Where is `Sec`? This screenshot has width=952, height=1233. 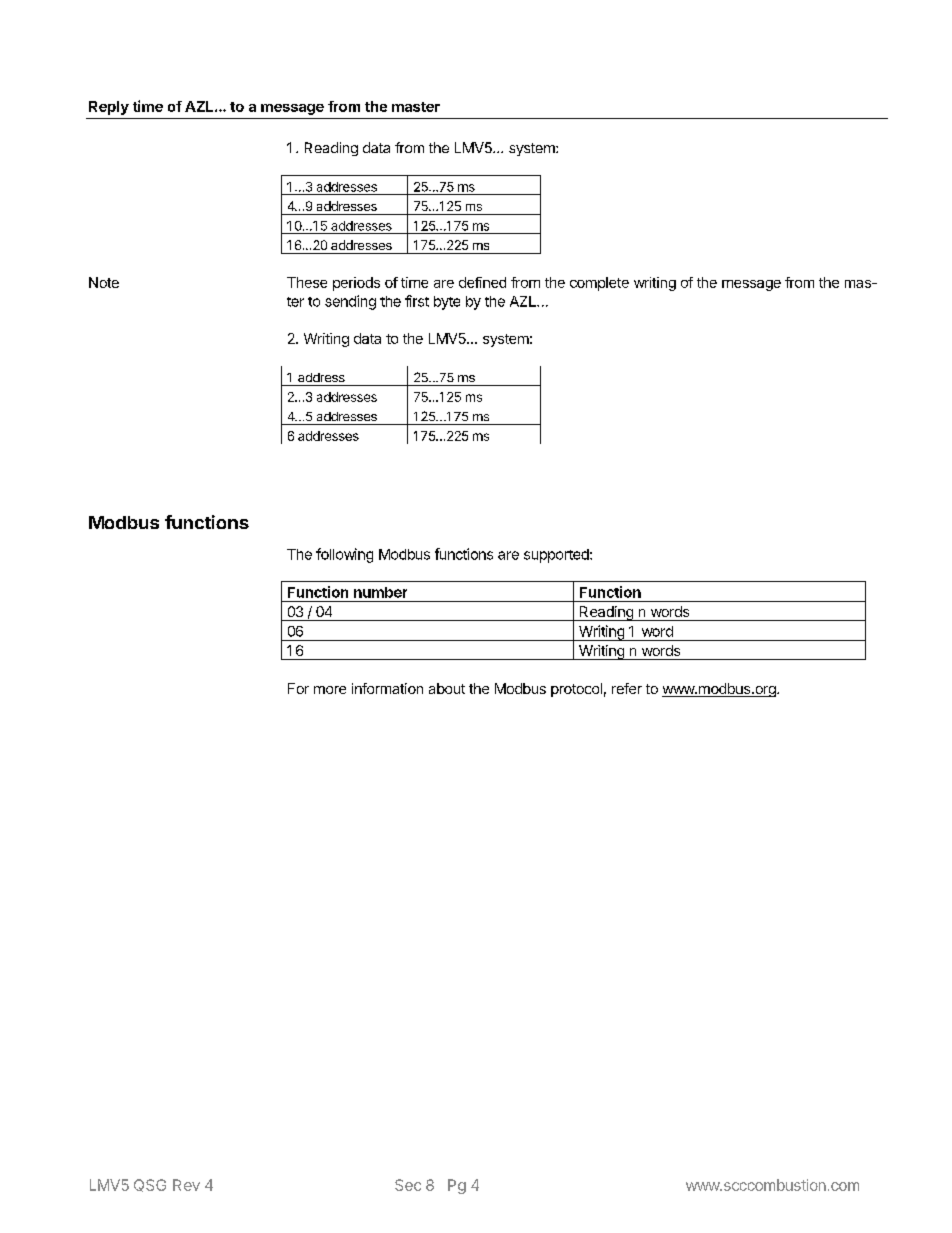
Sec is located at coordinates (408, 1185).
